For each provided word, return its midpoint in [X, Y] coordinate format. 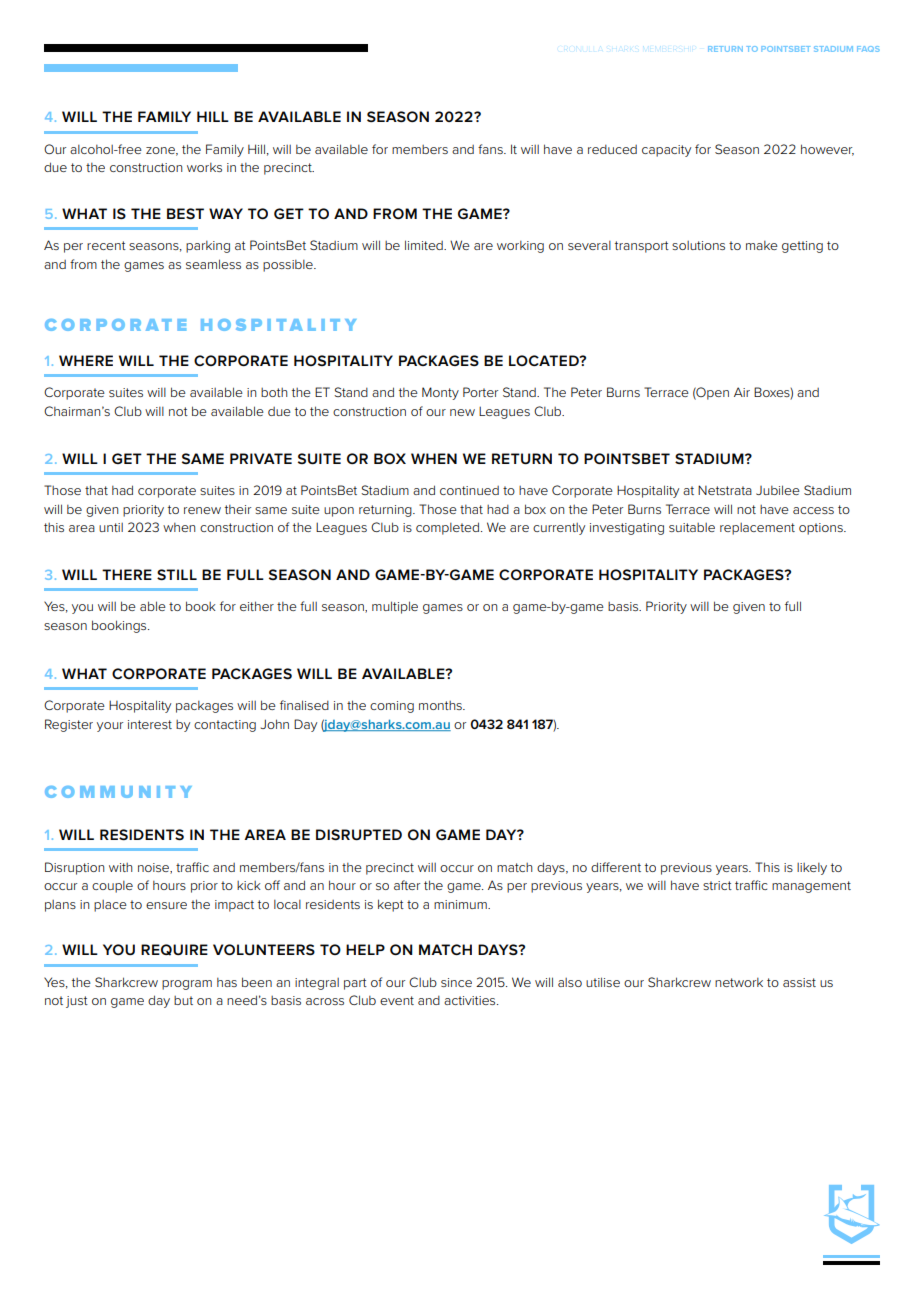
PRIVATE [261, 458]
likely [812, 869]
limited [425, 245]
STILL [177, 574]
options [822, 529]
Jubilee [778, 490]
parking [208, 247]
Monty [440, 393]
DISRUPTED [359, 834]
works [204, 167]
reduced [612, 149]
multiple [395, 607]
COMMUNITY [118, 792]
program [187, 985]
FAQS [868, 49]
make [762, 245]
